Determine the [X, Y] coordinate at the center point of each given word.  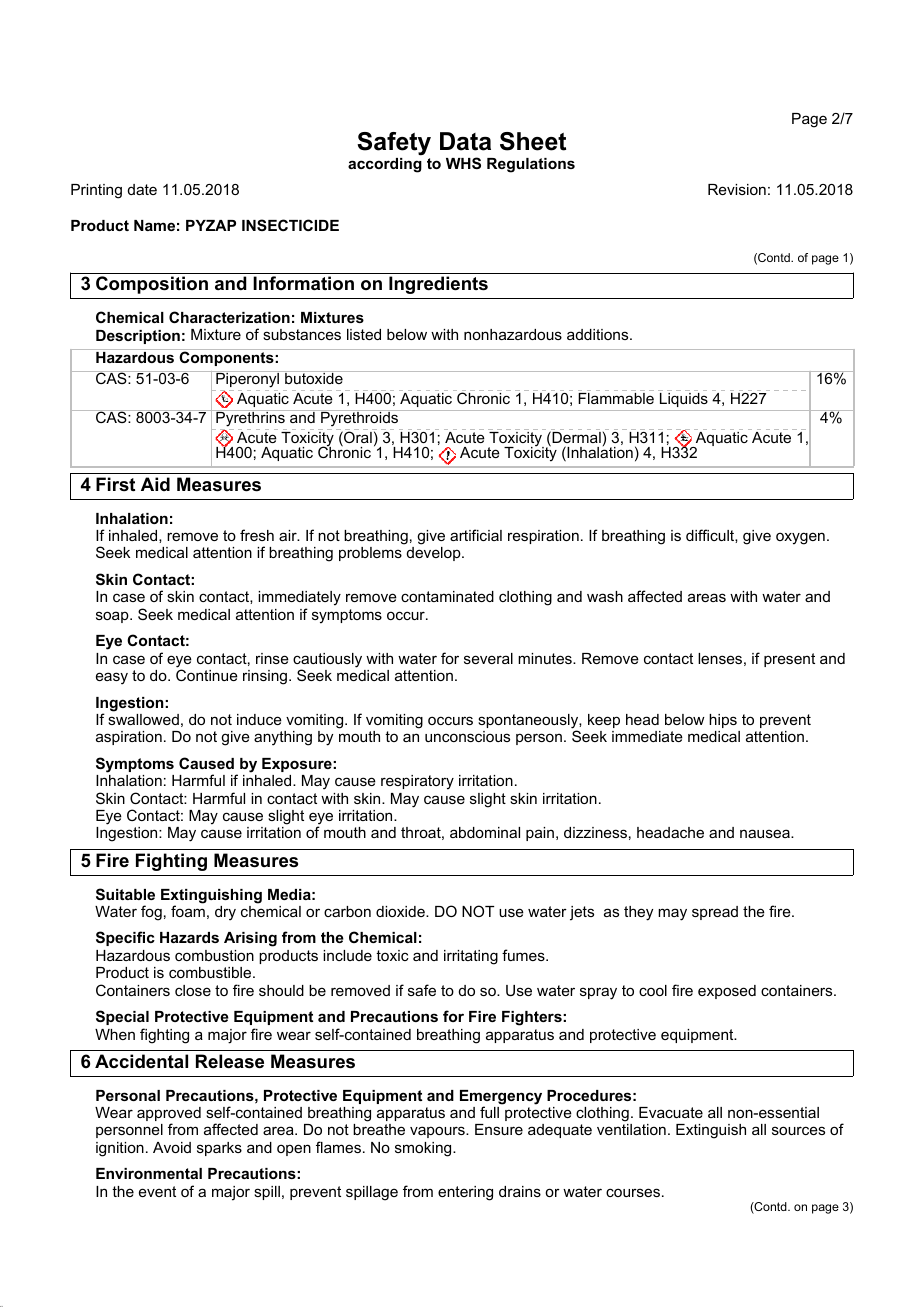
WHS [463, 163]
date [142, 189]
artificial [476, 535]
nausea [766, 833]
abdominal [485, 832]
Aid [155, 484]
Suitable [125, 894]
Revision [737, 189]
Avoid [172, 1147]
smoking [424, 1149]
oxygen [800, 538]
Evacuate [671, 1112]
